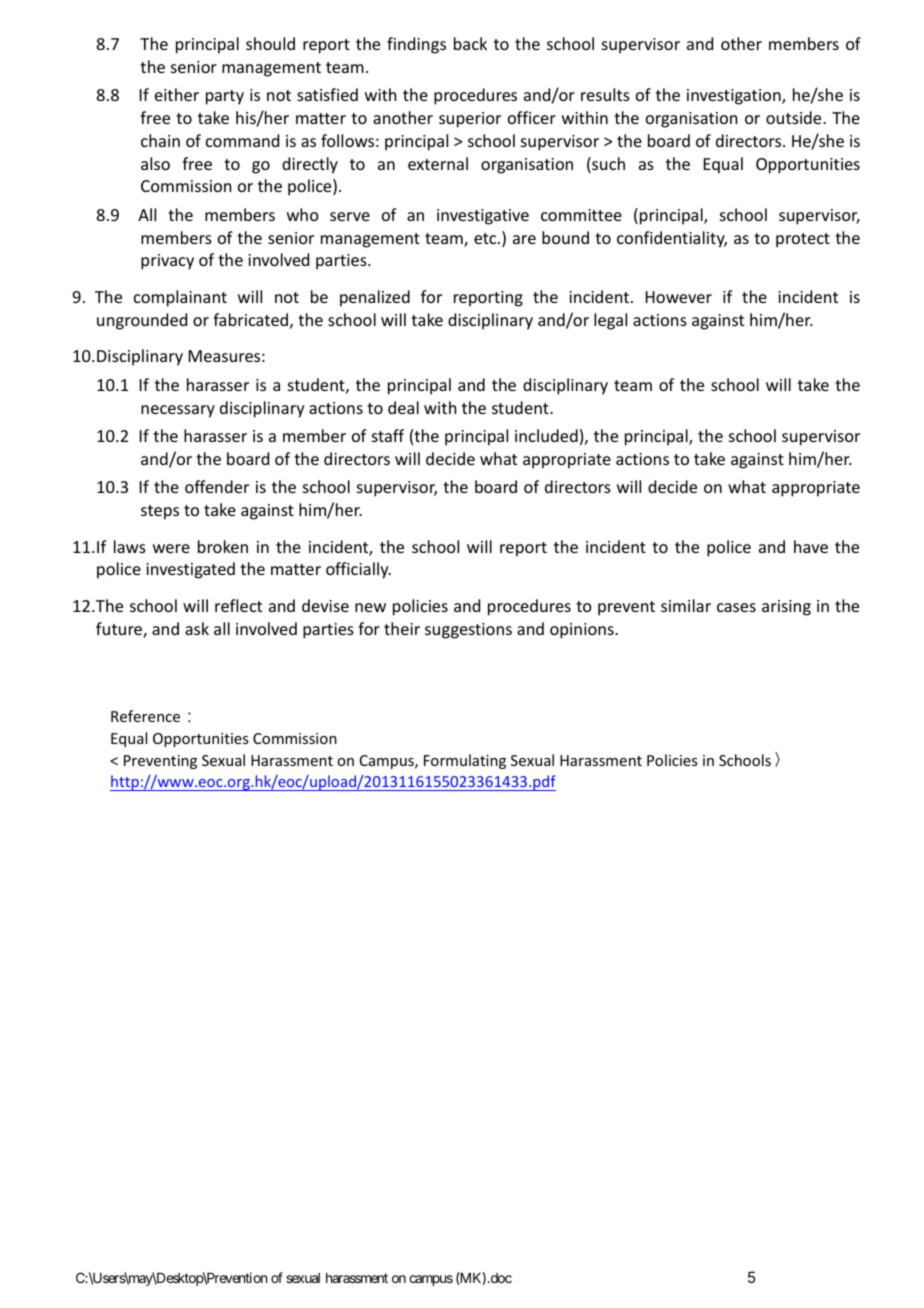 This screenshot has height=1308, width=924. I want to click on necessary, so click(178, 411).
